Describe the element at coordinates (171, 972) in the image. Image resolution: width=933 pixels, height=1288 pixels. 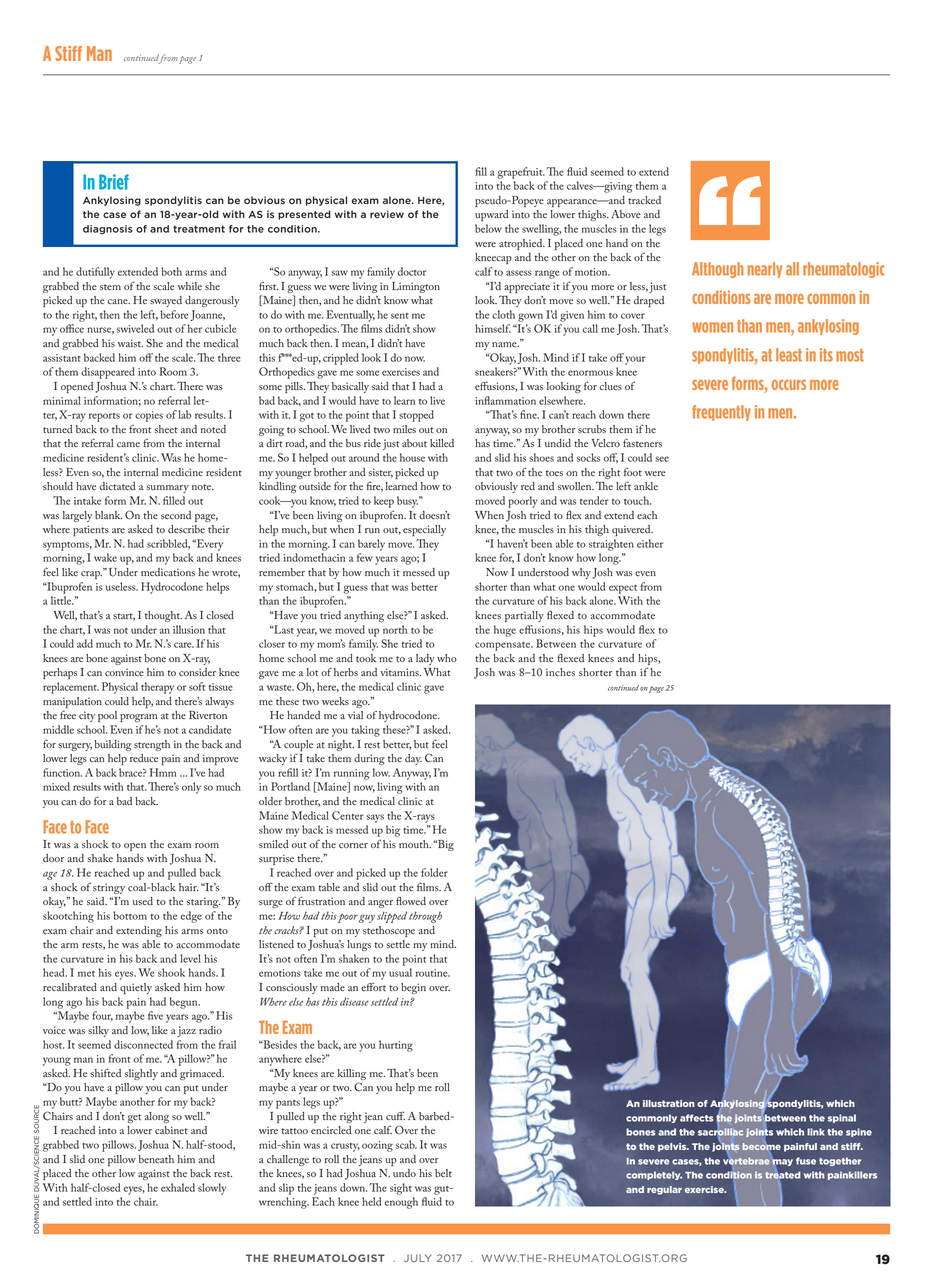
I see `shook` at that location.
